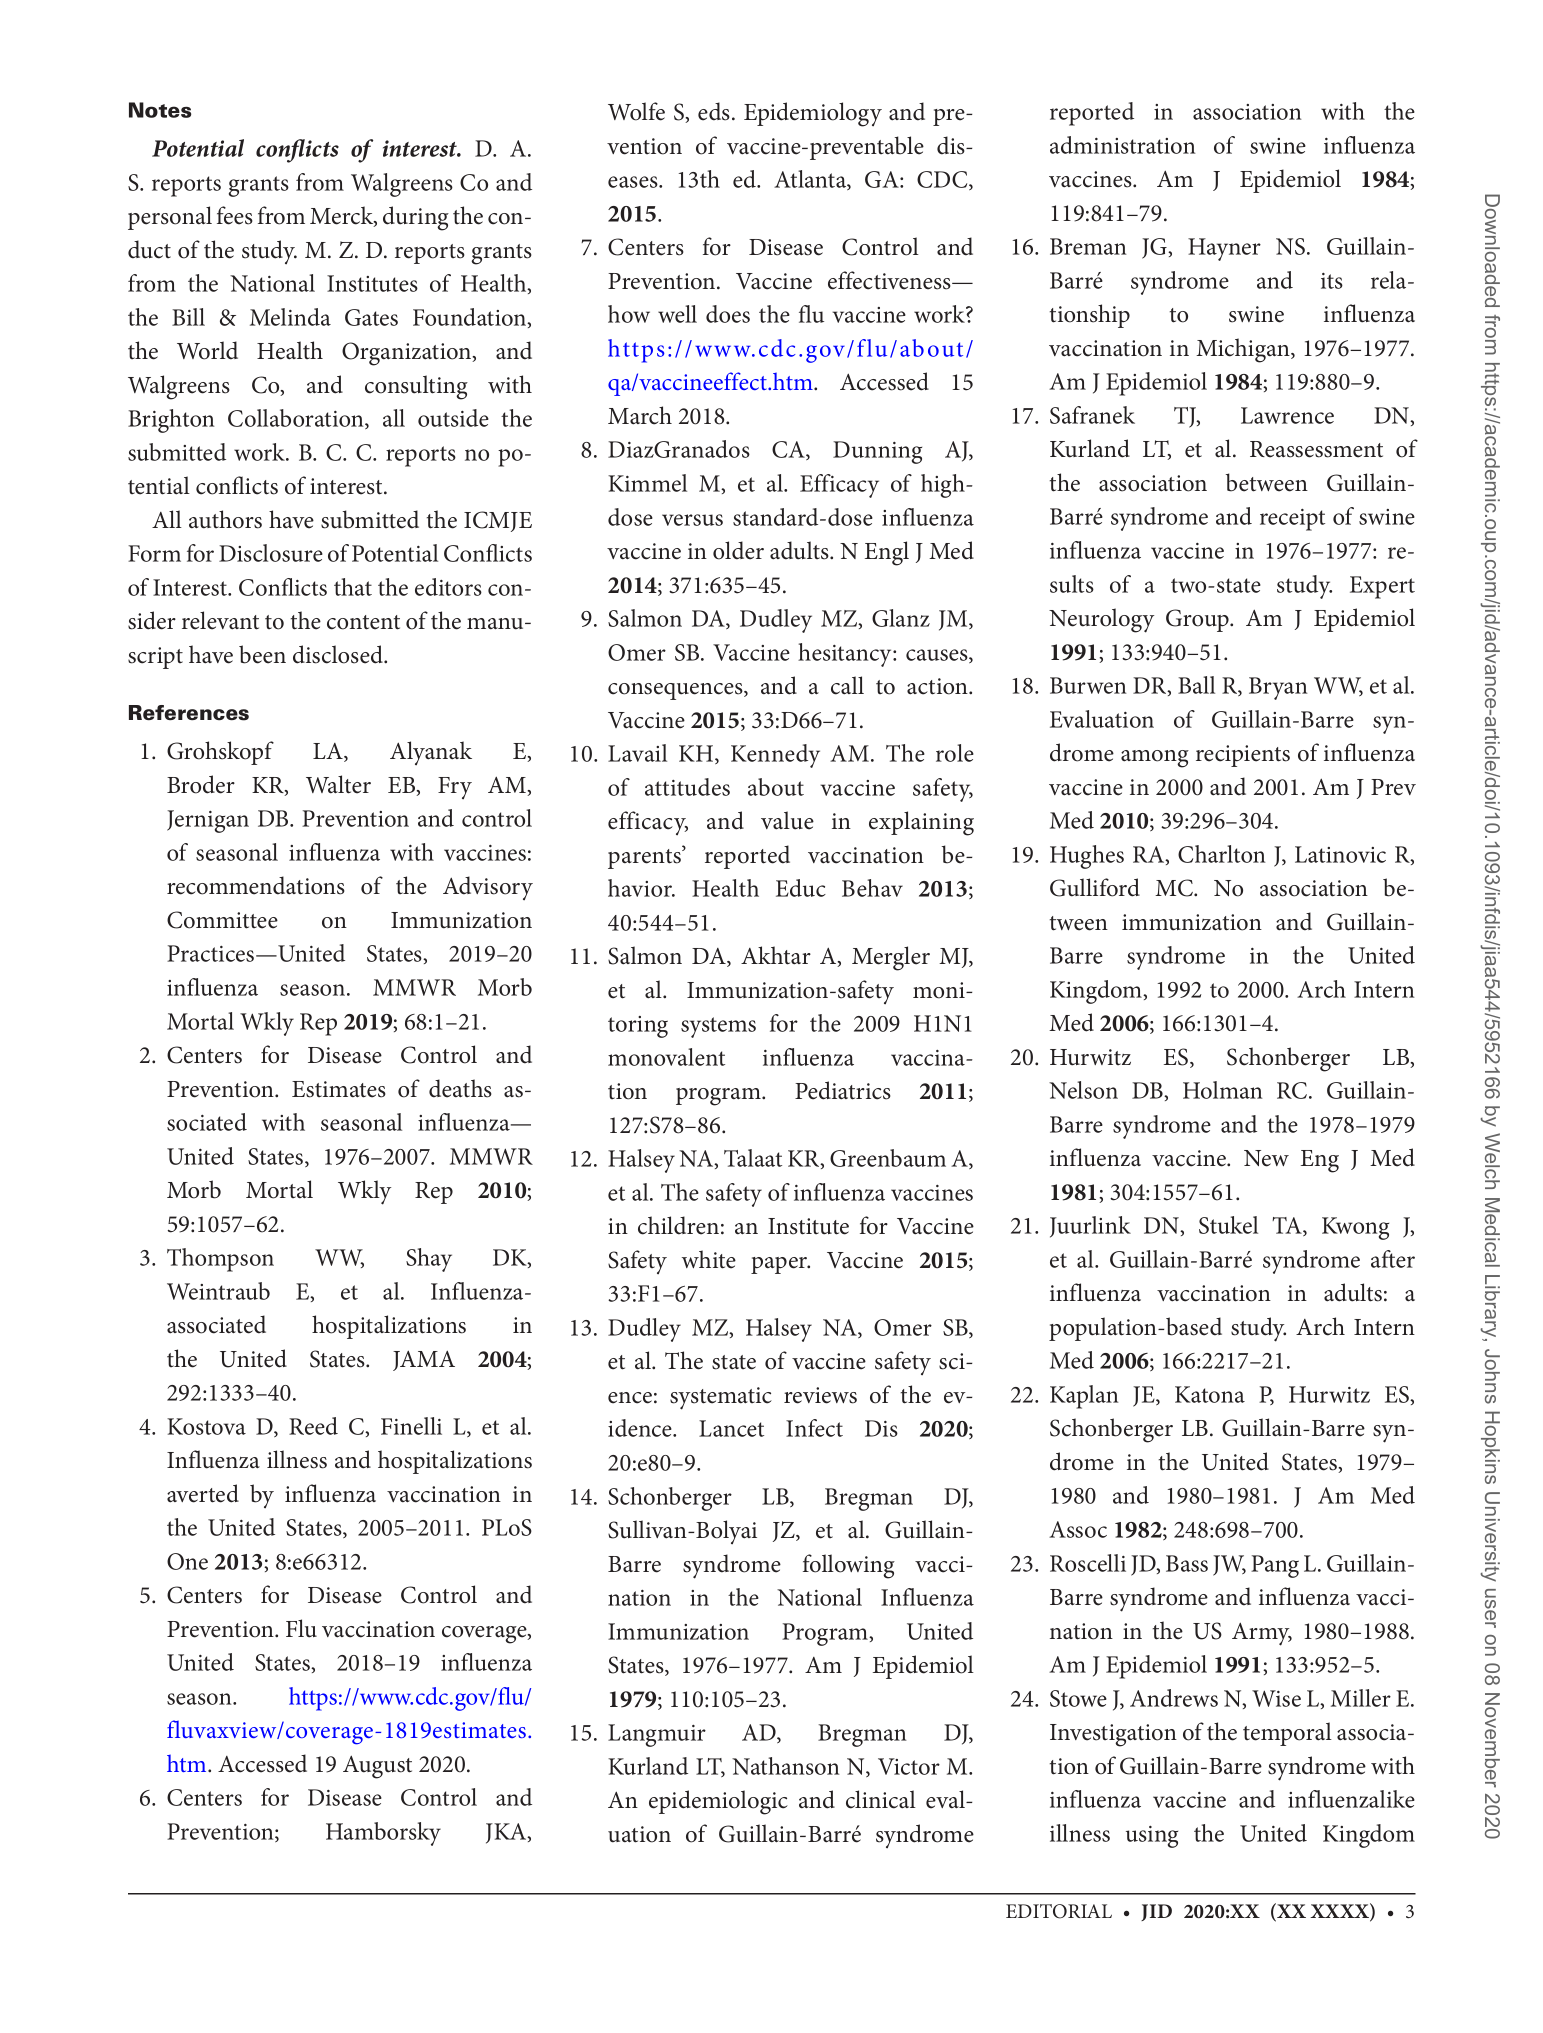 This image has height=2033, width=1543. I want to click on Kaplan, so click(1084, 1397).
